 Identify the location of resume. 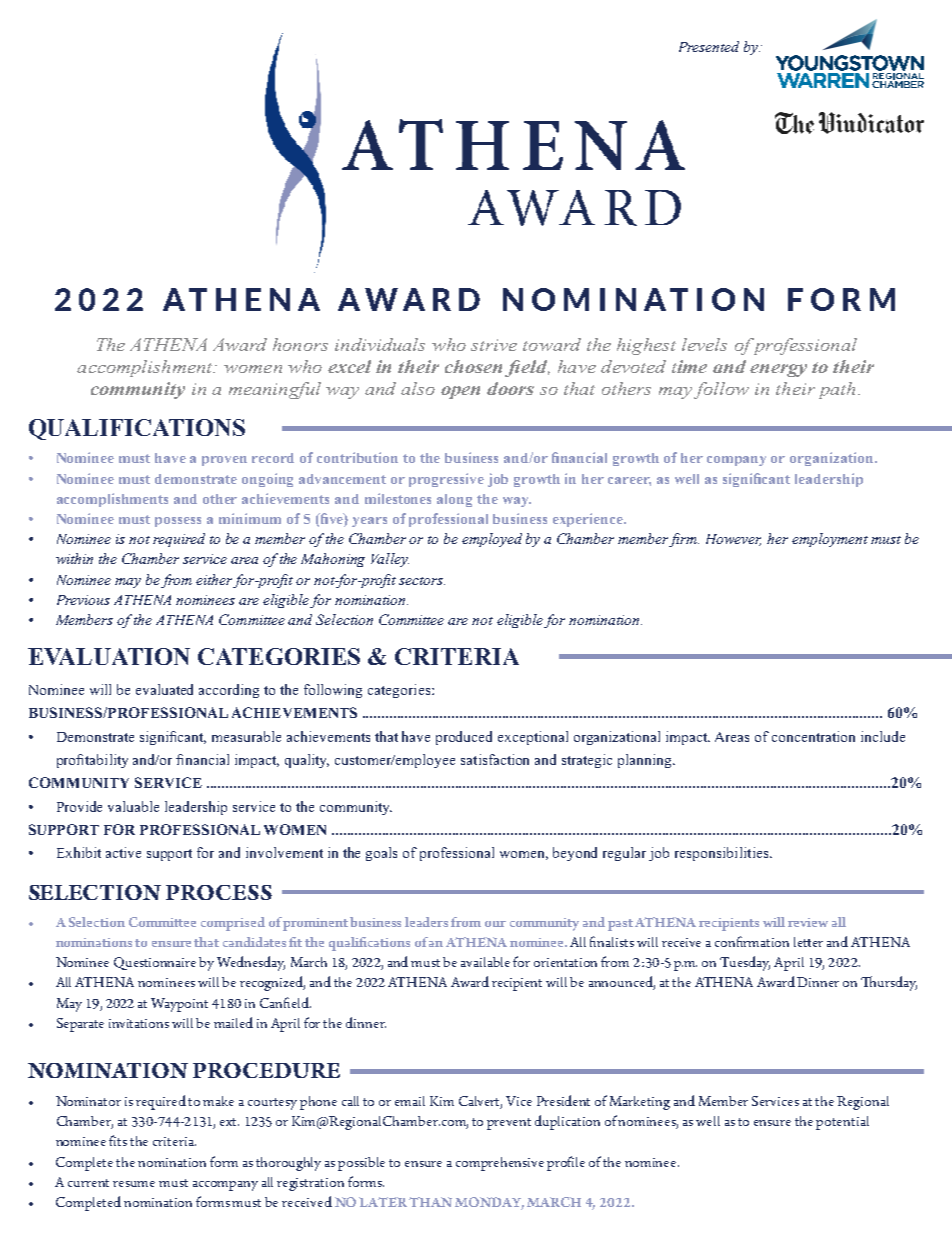
(134, 1184).
